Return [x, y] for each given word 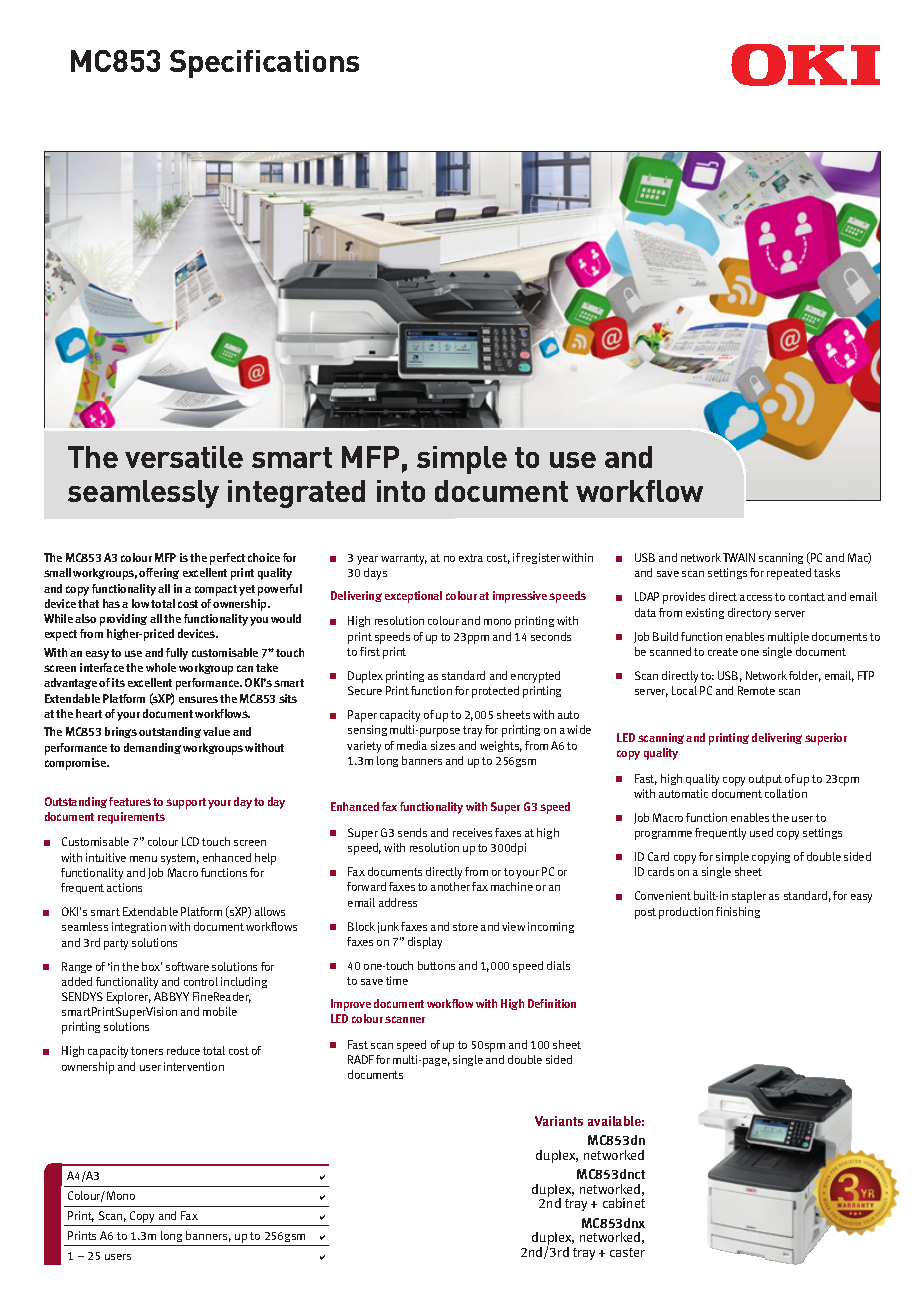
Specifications [264, 64]
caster [627, 1252]
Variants [559, 1121]
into [401, 491]
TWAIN [739, 557]
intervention [194, 1066]
